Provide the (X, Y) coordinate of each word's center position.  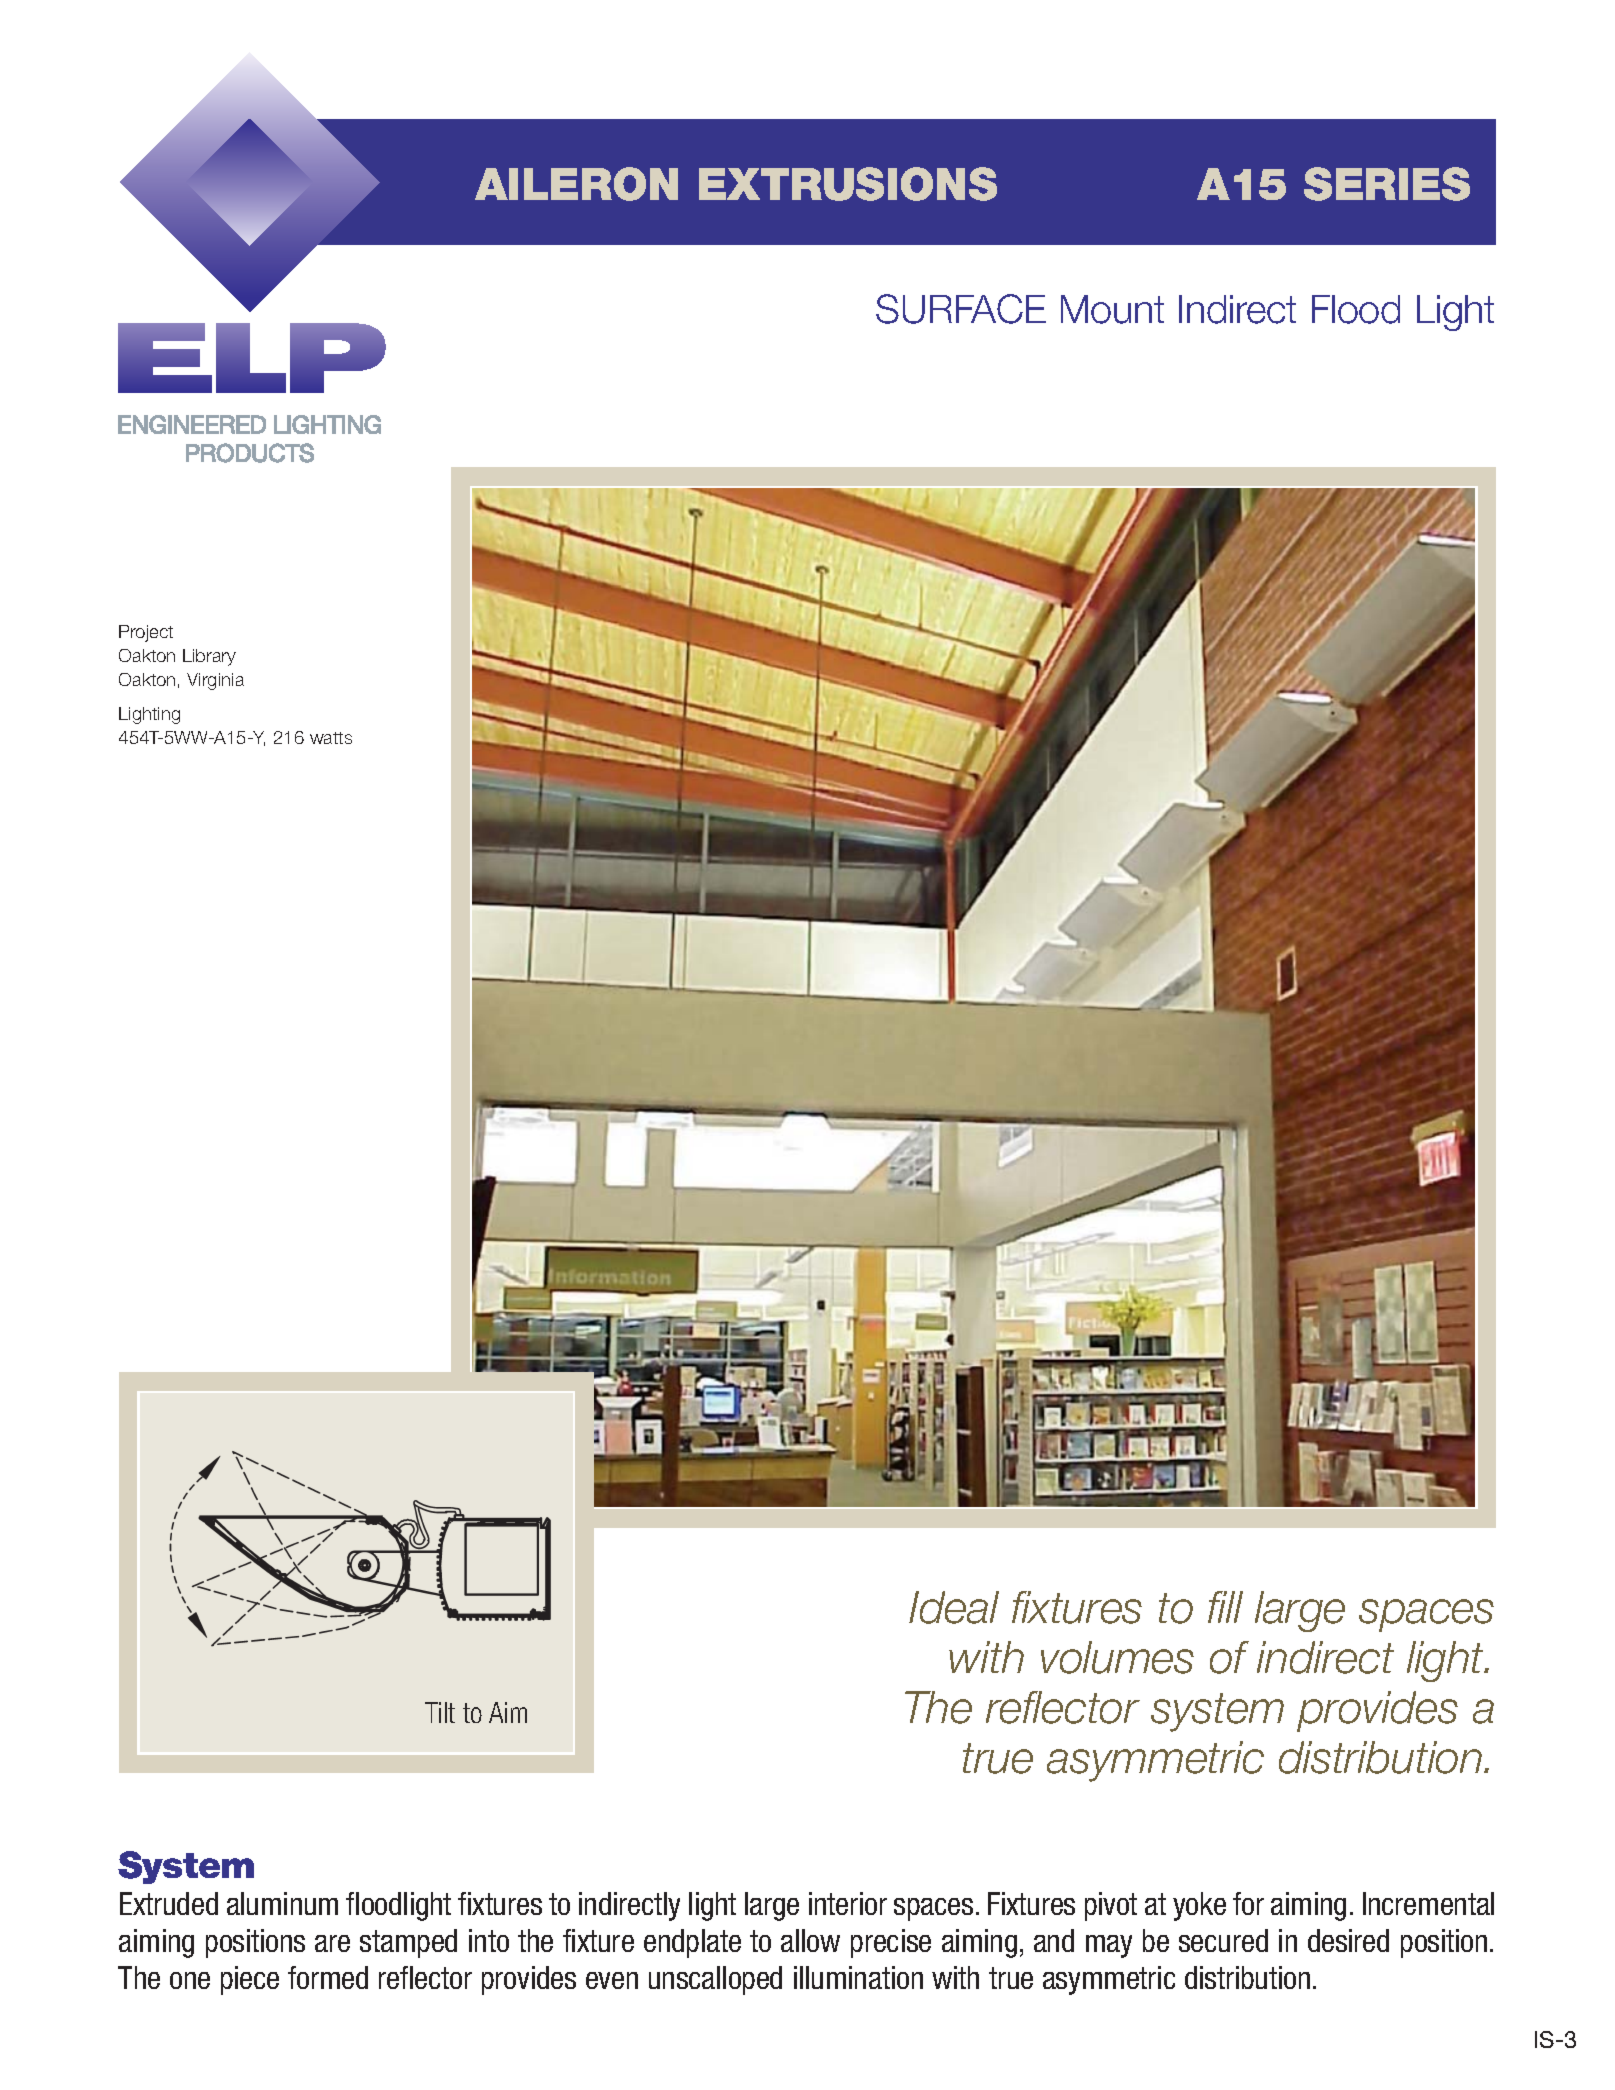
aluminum (282, 1903)
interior (848, 1903)
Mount (1112, 309)
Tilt (440, 1712)
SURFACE (961, 309)
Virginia (215, 681)
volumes (1117, 1657)
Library (209, 657)
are (332, 1943)
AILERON (576, 184)
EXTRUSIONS (848, 184)
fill (1225, 1607)
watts (331, 738)
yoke (1199, 1906)
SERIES (1387, 184)
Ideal (954, 1607)
